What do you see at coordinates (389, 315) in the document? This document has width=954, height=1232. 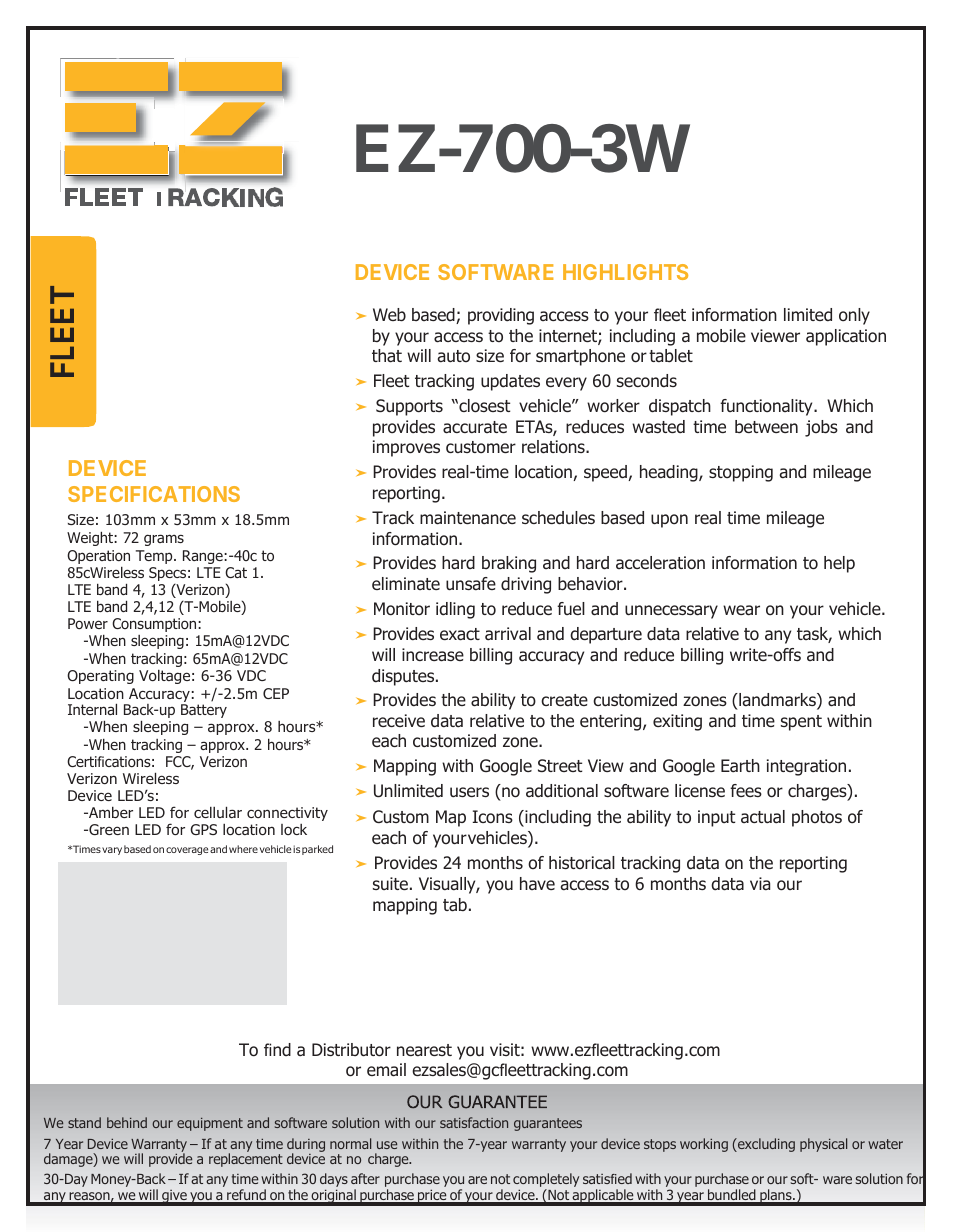 I see `Web` at bounding box center [389, 315].
